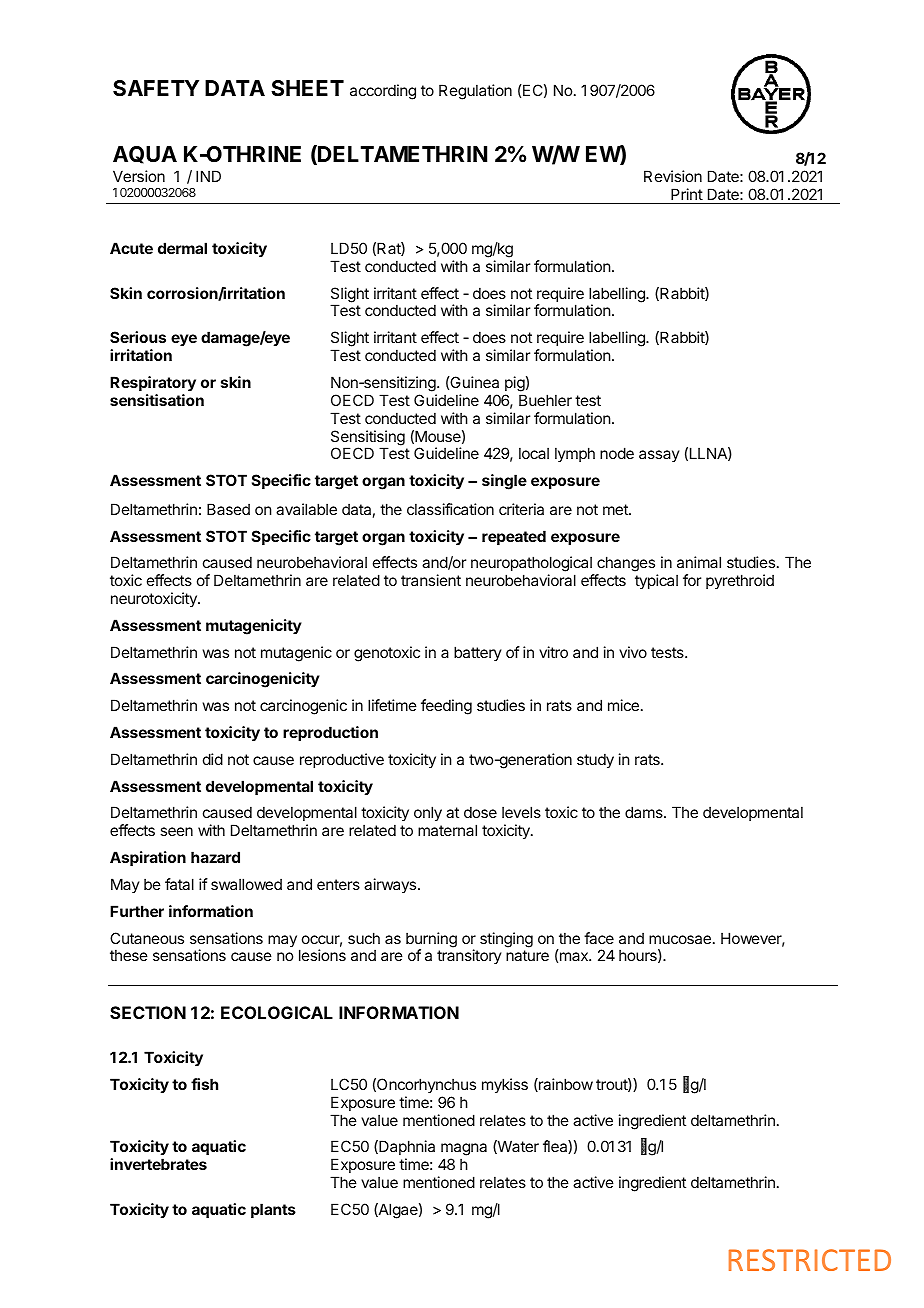  What do you see at coordinates (478, 653) in the screenshot?
I see `battery` at bounding box center [478, 653].
